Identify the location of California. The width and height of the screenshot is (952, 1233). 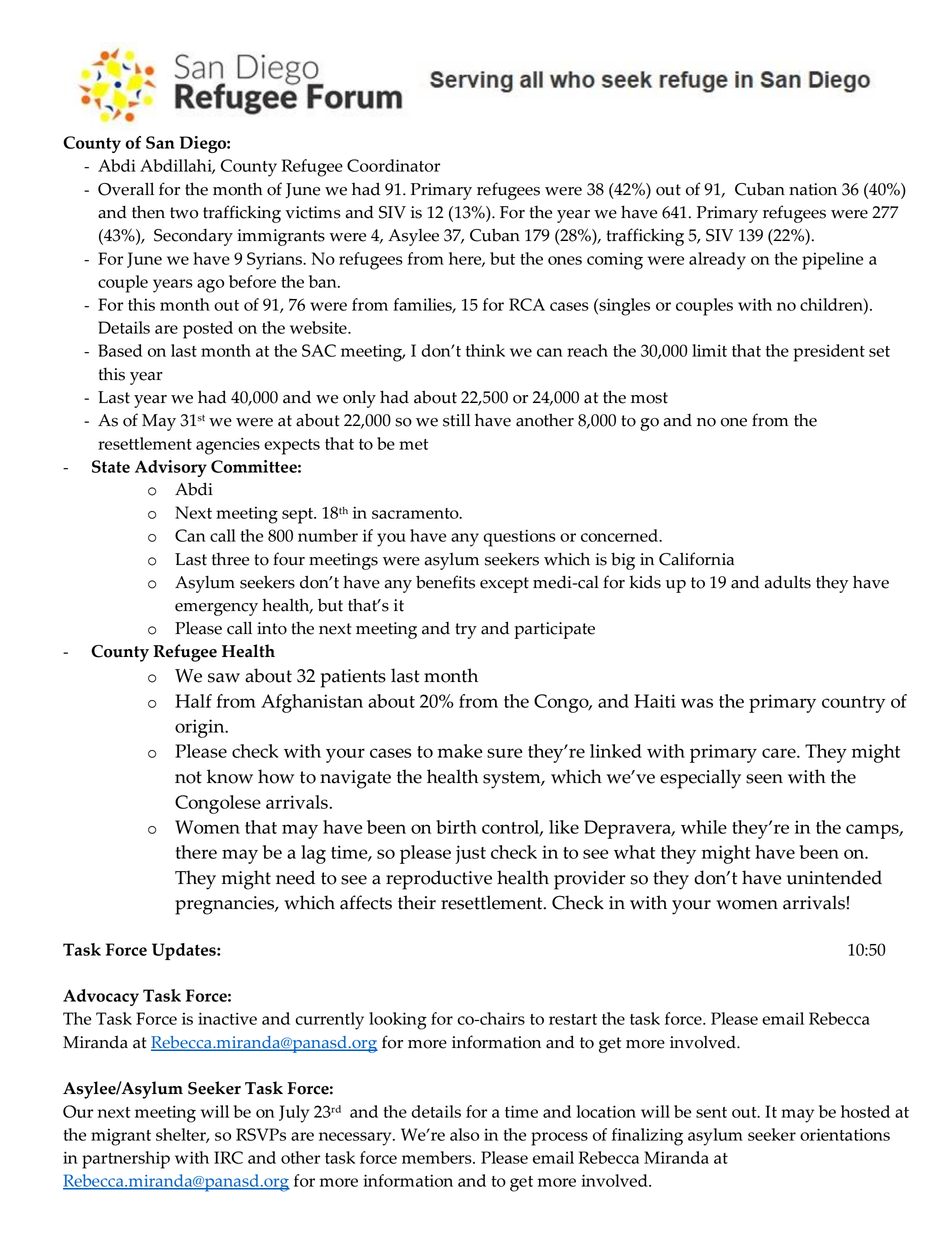
(696, 559).
